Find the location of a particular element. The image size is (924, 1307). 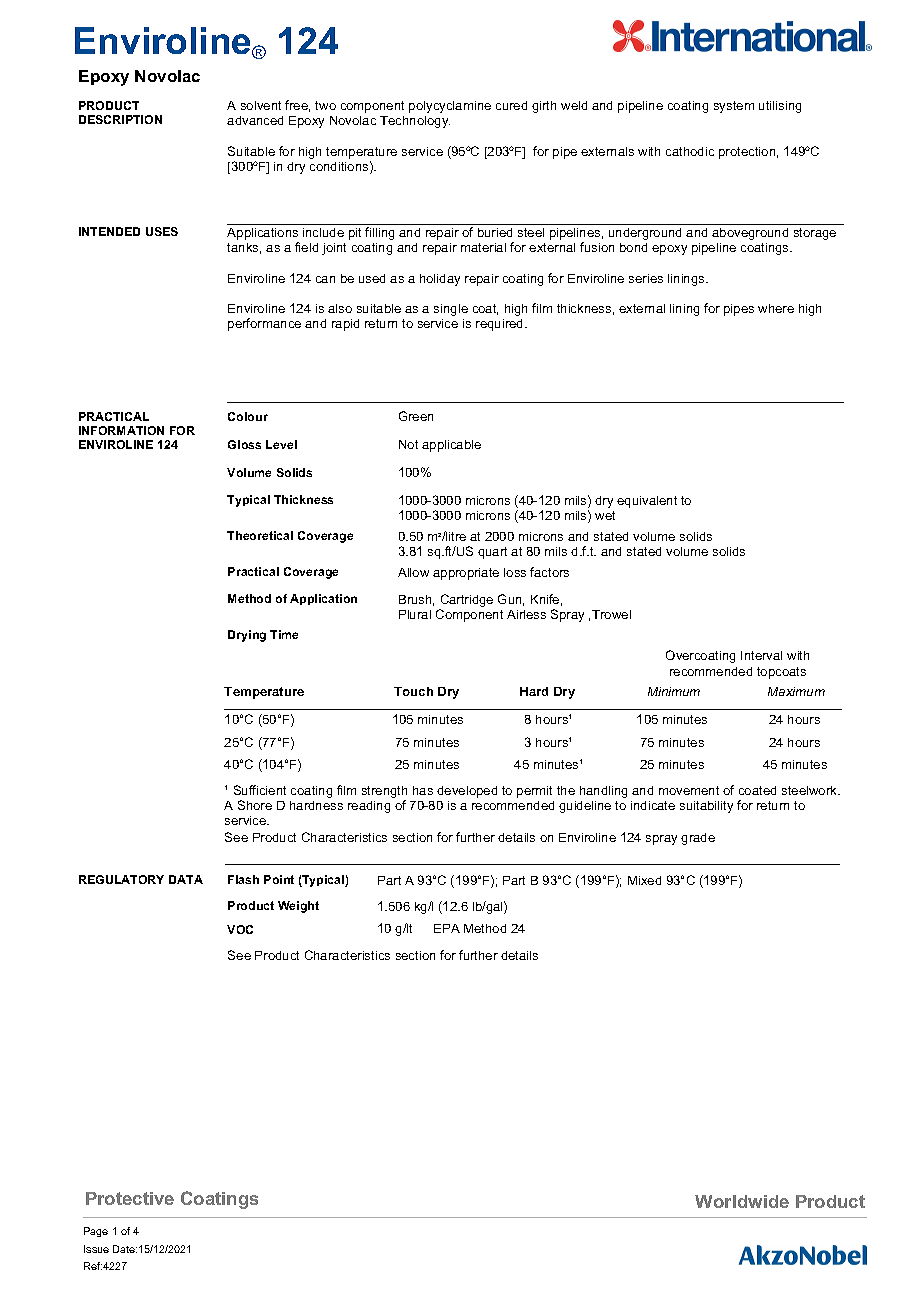

equivalent is located at coordinates (647, 502).
